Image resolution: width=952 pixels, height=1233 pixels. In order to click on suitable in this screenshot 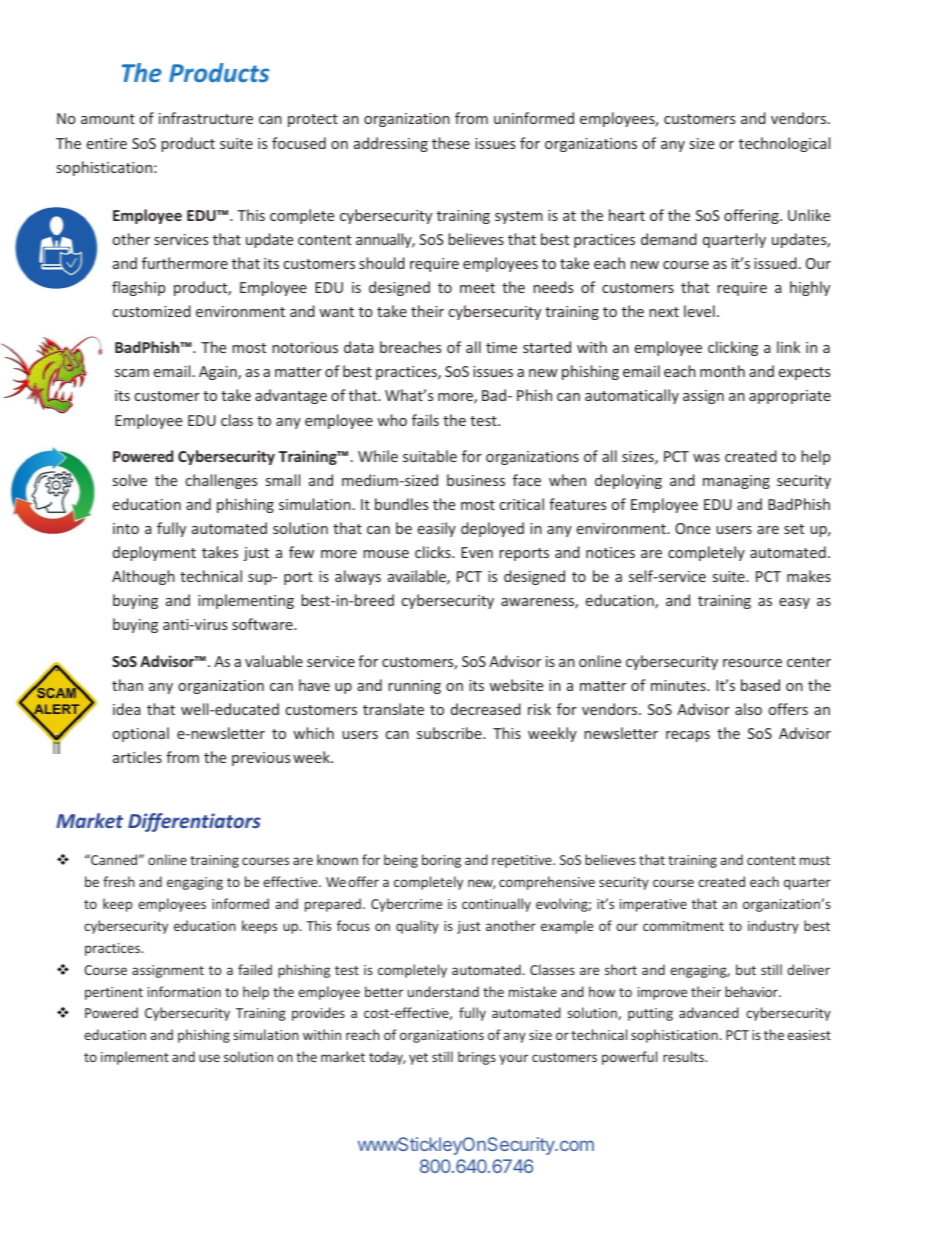, I will do `click(430, 456)`.
